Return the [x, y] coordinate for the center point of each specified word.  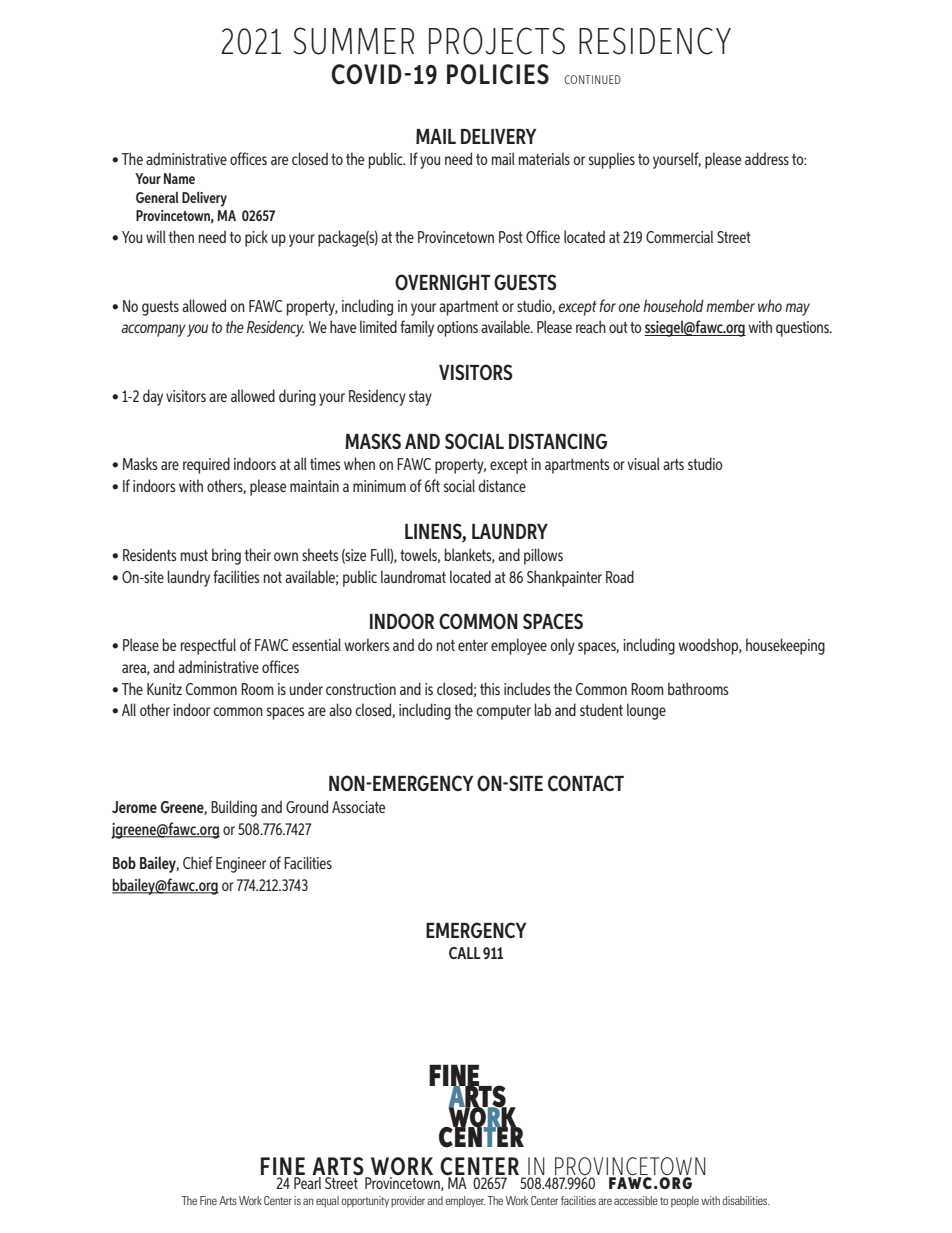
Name [179, 178]
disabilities [746, 1200]
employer [465, 1202]
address [767, 158]
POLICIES [498, 74]
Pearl [307, 1183]
